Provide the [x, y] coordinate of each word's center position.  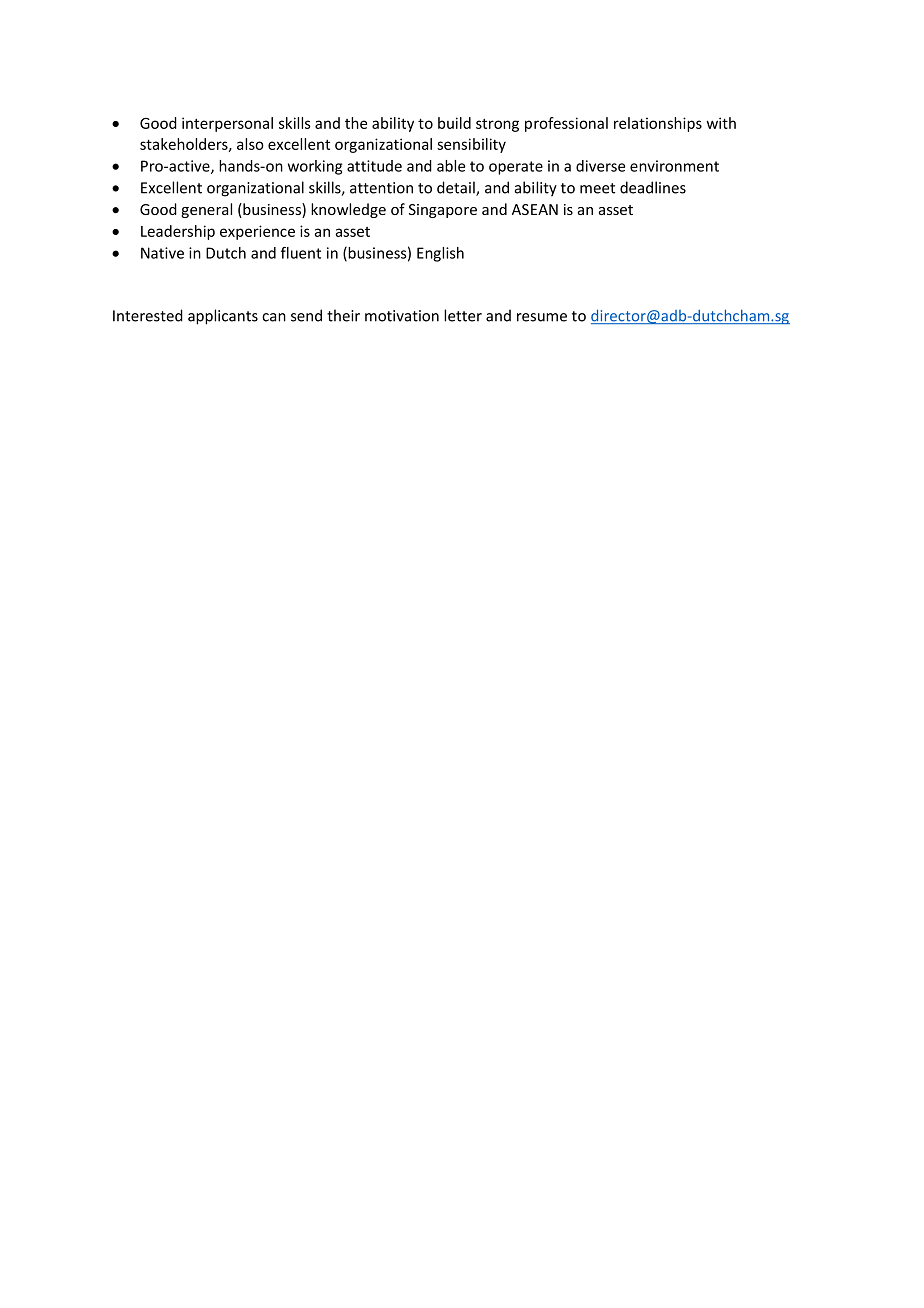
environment [674, 166]
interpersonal [227, 124]
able [451, 166]
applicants [223, 317]
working [315, 167]
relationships [658, 124]
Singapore [443, 211]
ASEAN [535, 209]
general [206, 210]
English [440, 254]
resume [542, 317]
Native [162, 253]
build [454, 123]
